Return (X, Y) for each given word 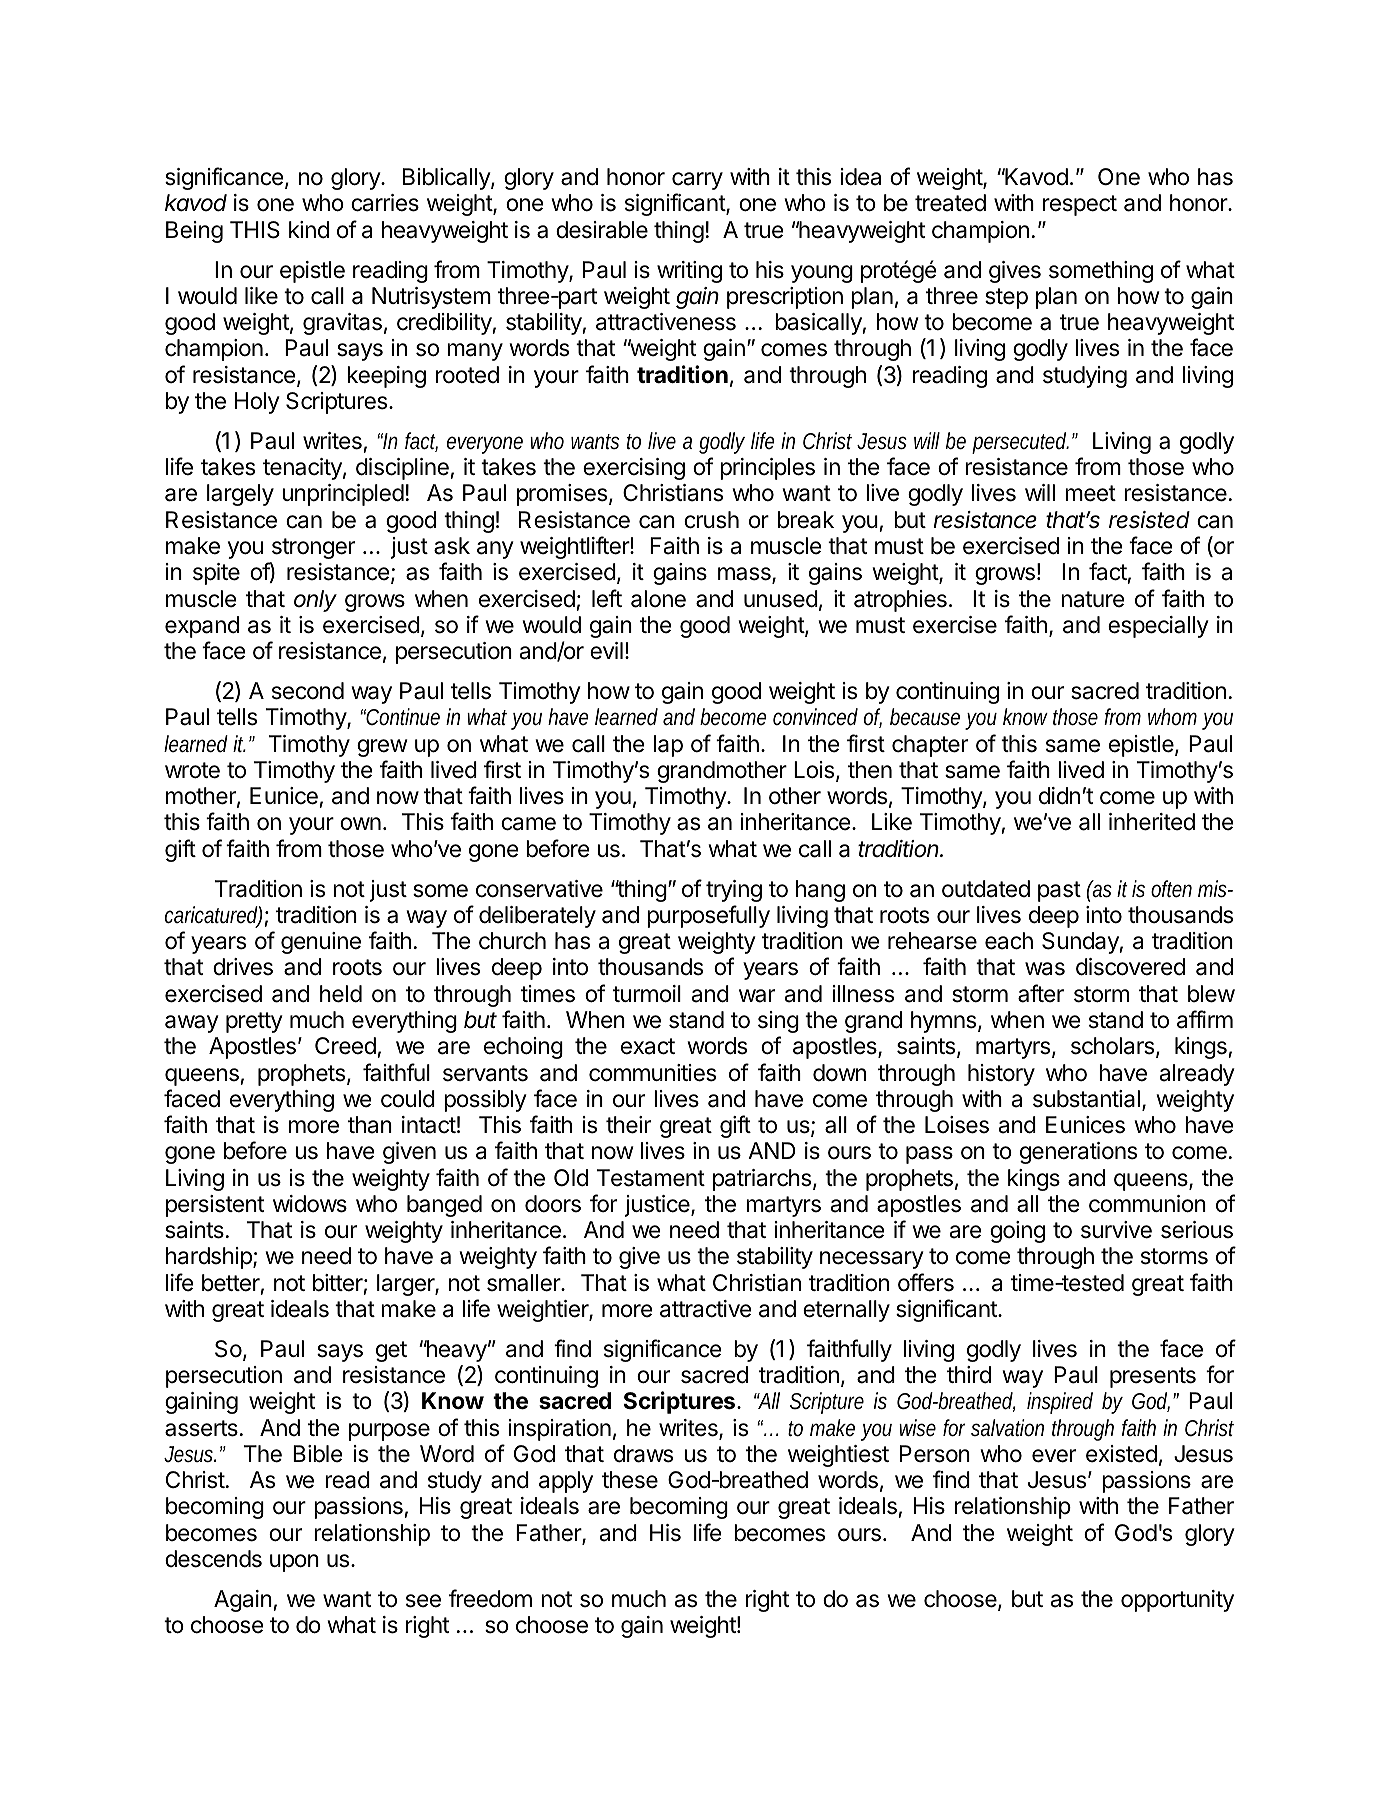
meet (1090, 493)
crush (711, 520)
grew (382, 748)
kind (309, 230)
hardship (210, 1258)
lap (668, 746)
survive (1116, 1230)
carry (697, 181)
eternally (846, 1311)
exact (648, 1046)
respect (1080, 205)
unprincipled (343, 495)
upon (294, 1563)
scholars (1112, 1046)
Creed (346, 1047)
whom (1172, 716)
